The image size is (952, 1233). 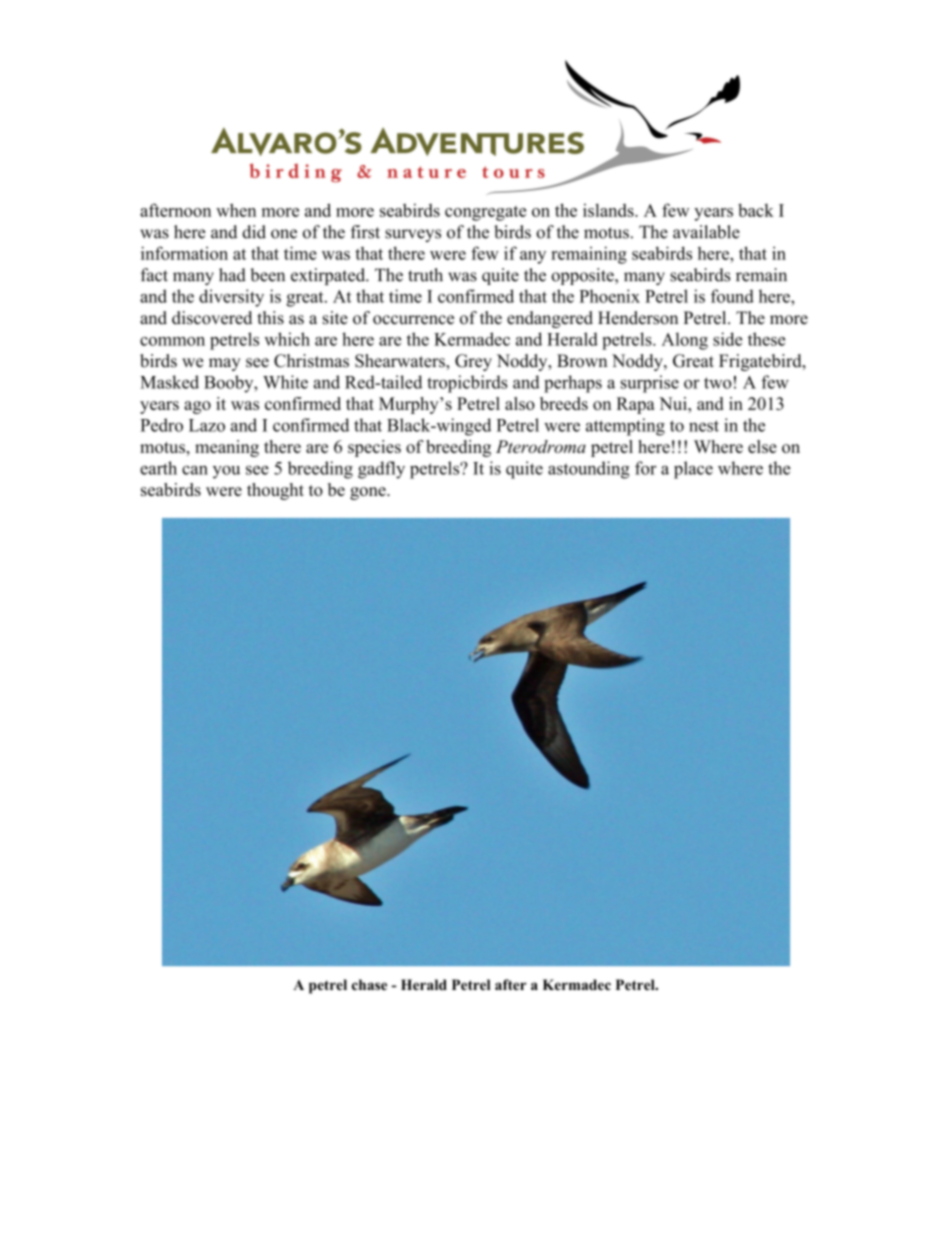 I want to click on thought, so click(x=275, y=491).
